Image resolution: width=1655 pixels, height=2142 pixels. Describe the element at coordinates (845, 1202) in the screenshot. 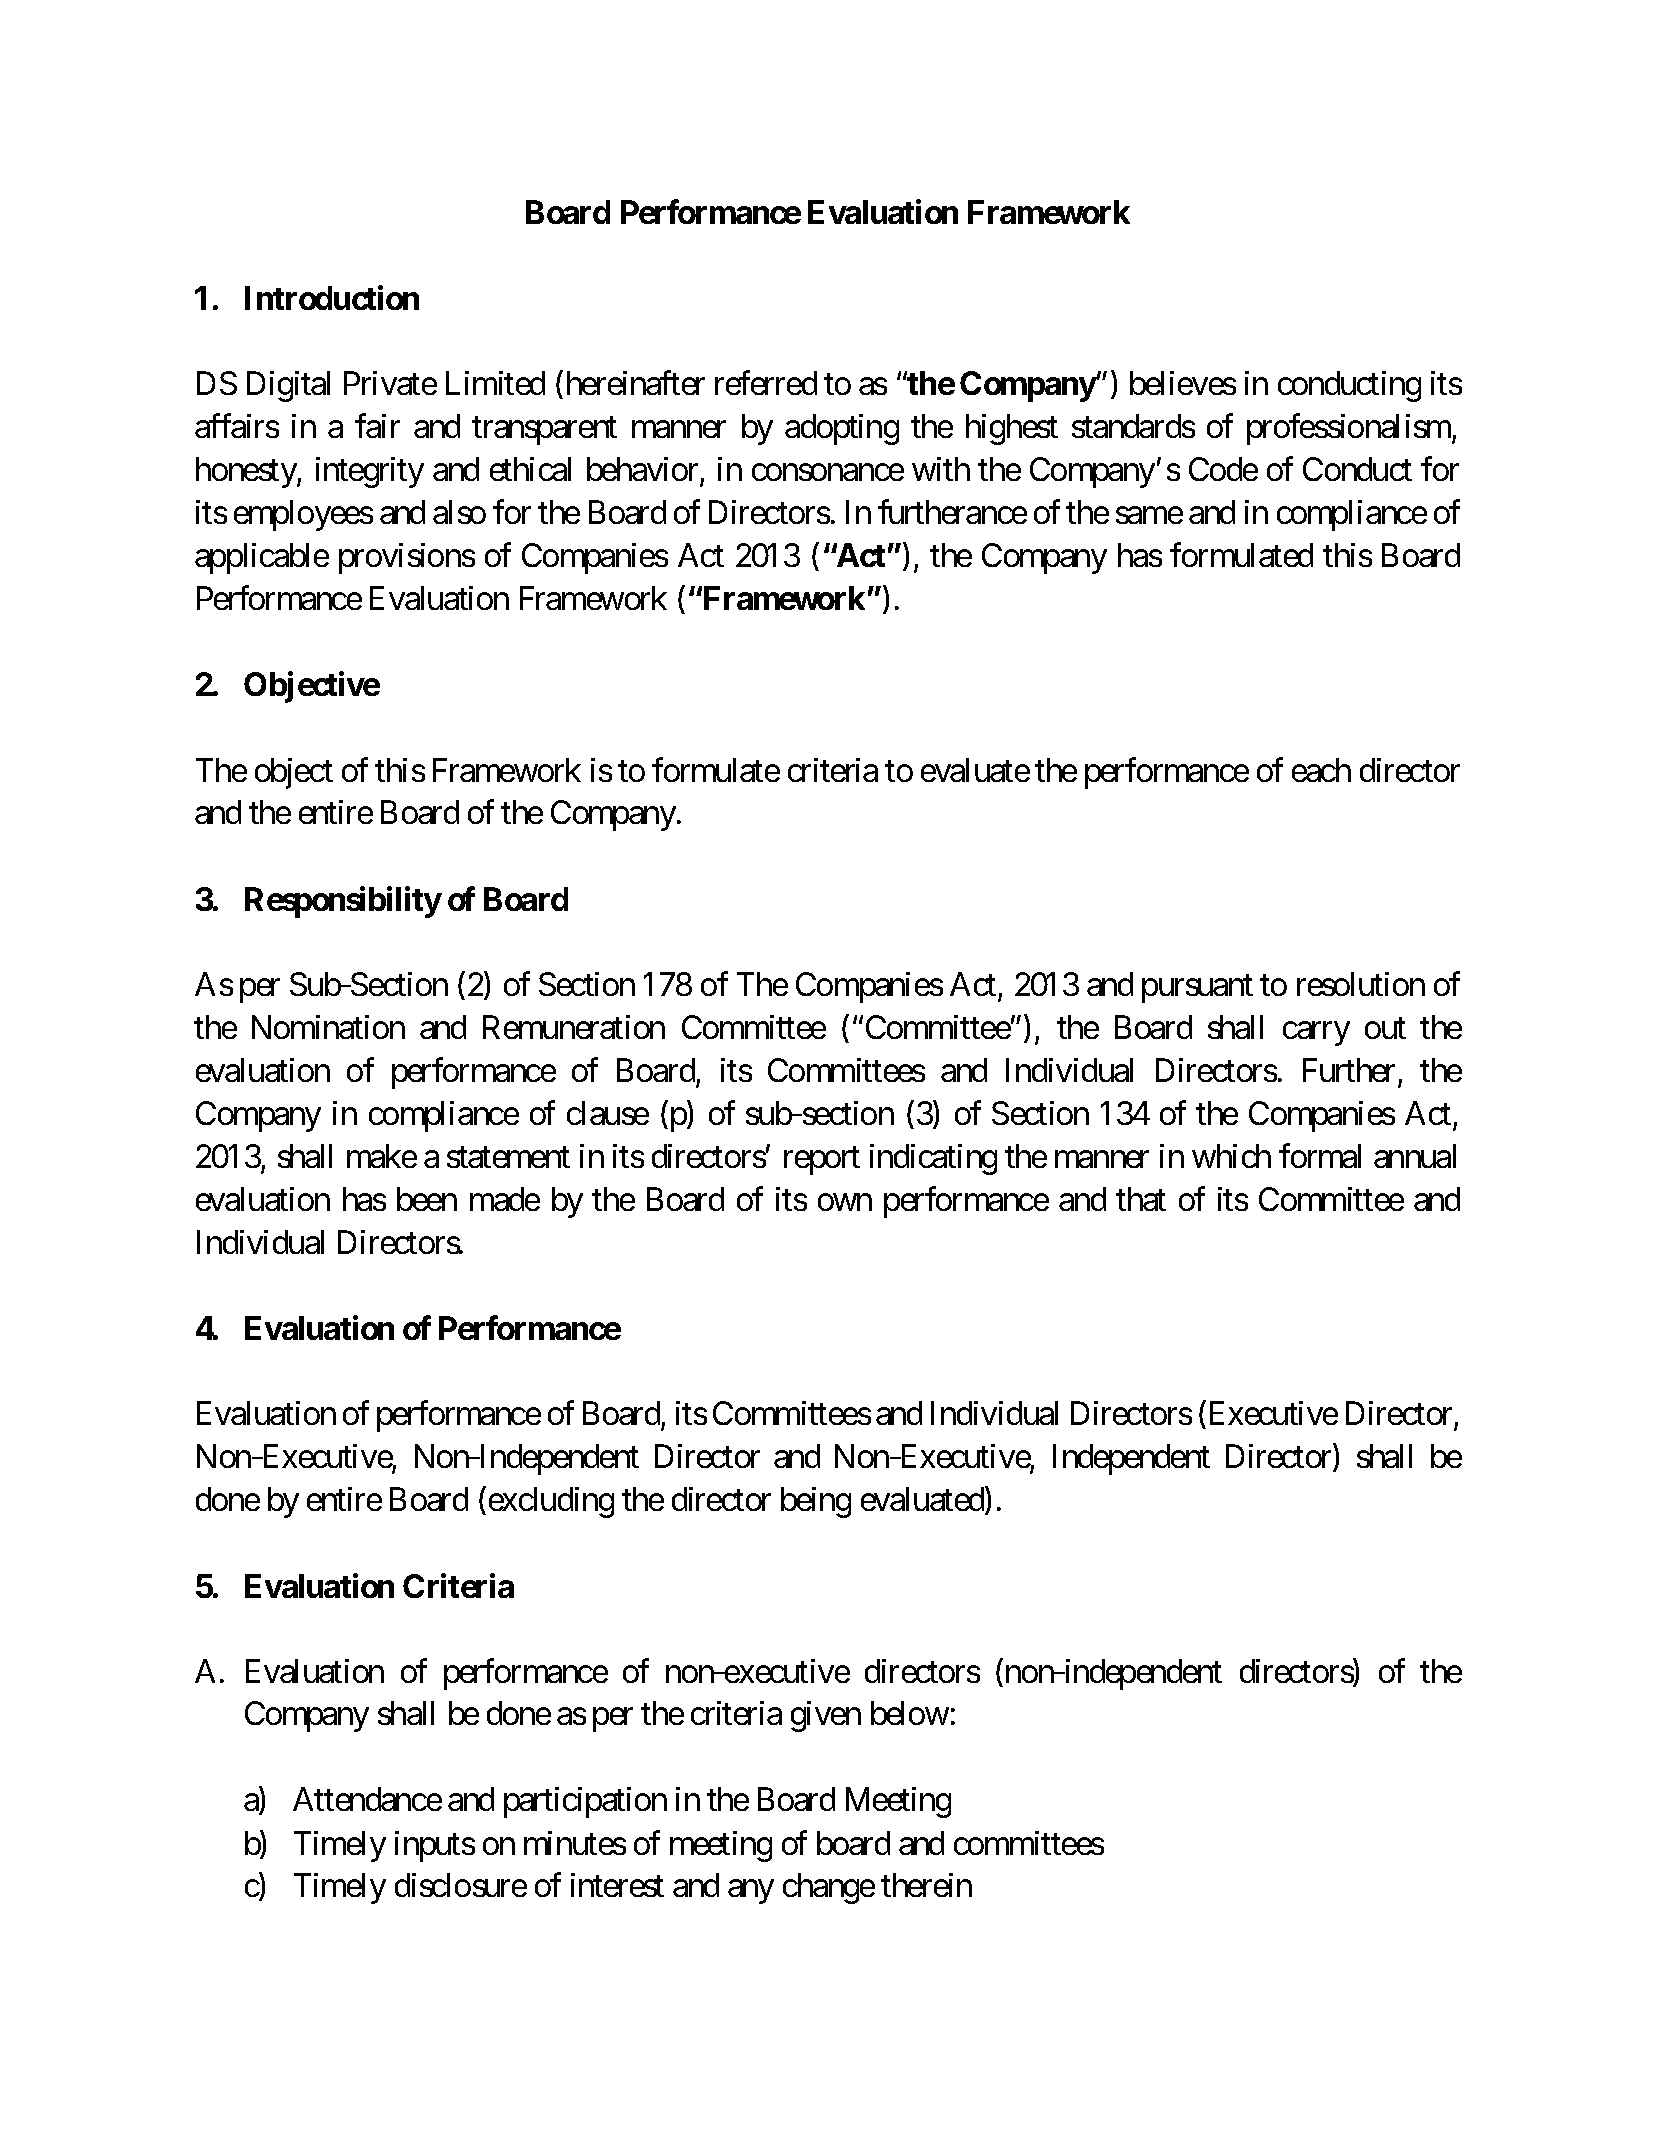

I see `own` at that location.
